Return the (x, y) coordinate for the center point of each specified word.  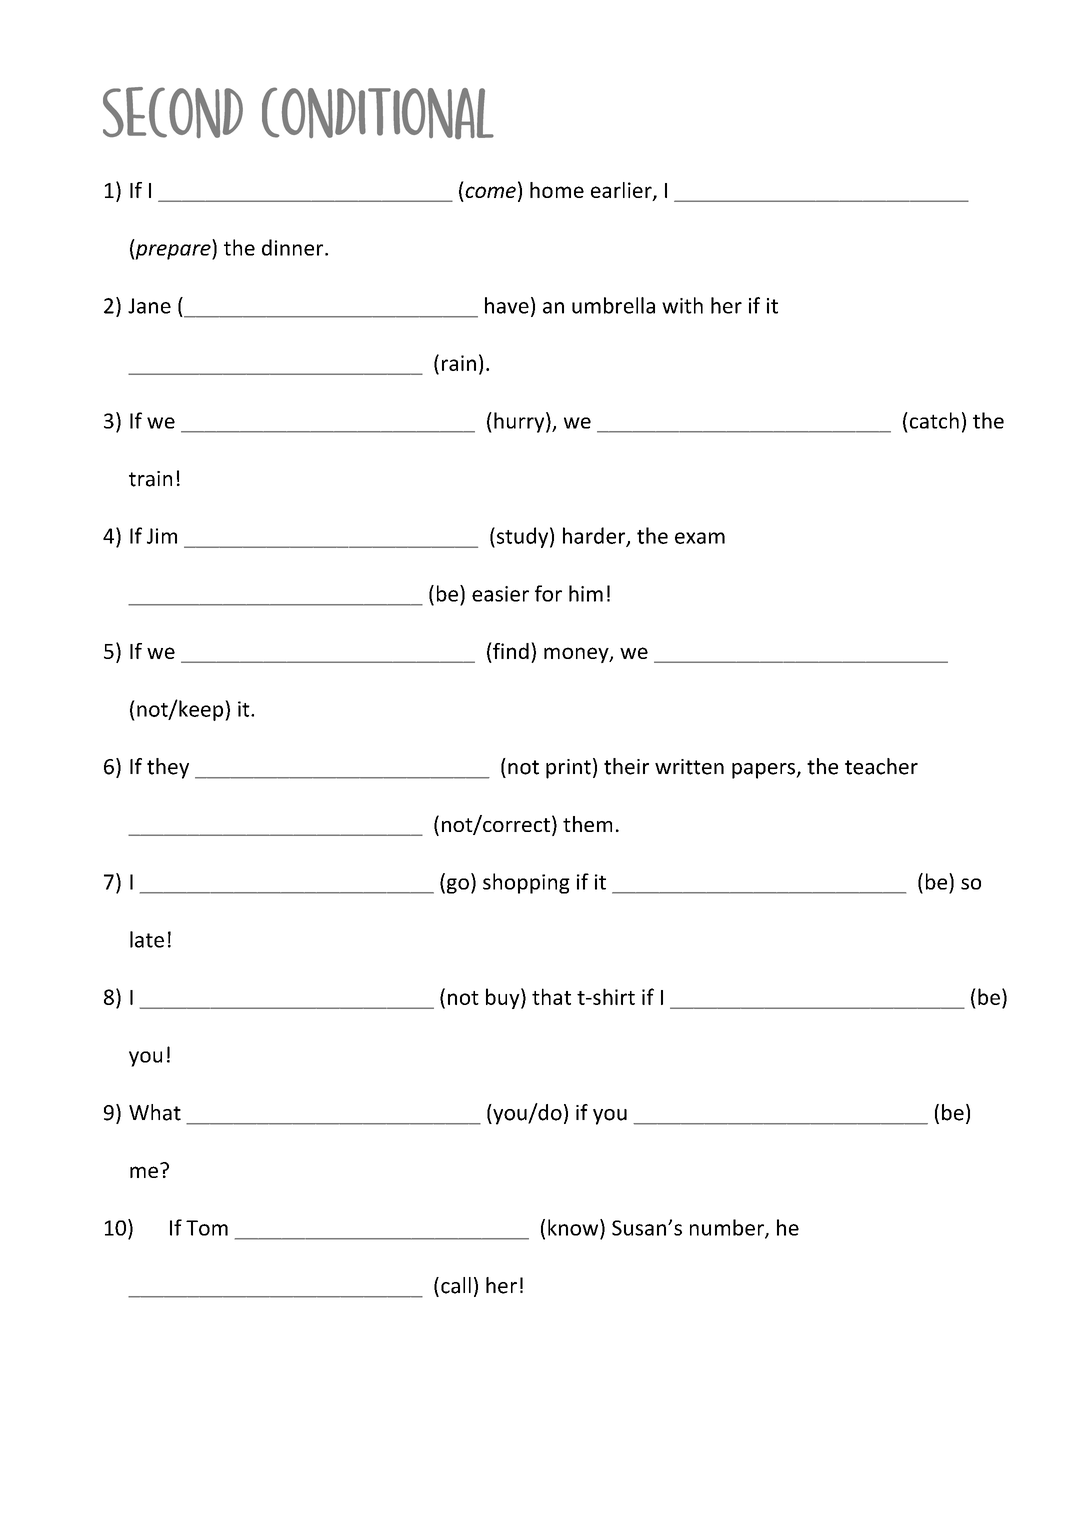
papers (764, 771)
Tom (207, 1228)
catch (933, 420)
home (557, 190)
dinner (294, 247)
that (551, 996)
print (568, 769)
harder (595, 536)
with (682, 305)
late (147, 939)
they (168, 768)
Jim (162, 536)
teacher (881, 766)
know (574, 1227)
